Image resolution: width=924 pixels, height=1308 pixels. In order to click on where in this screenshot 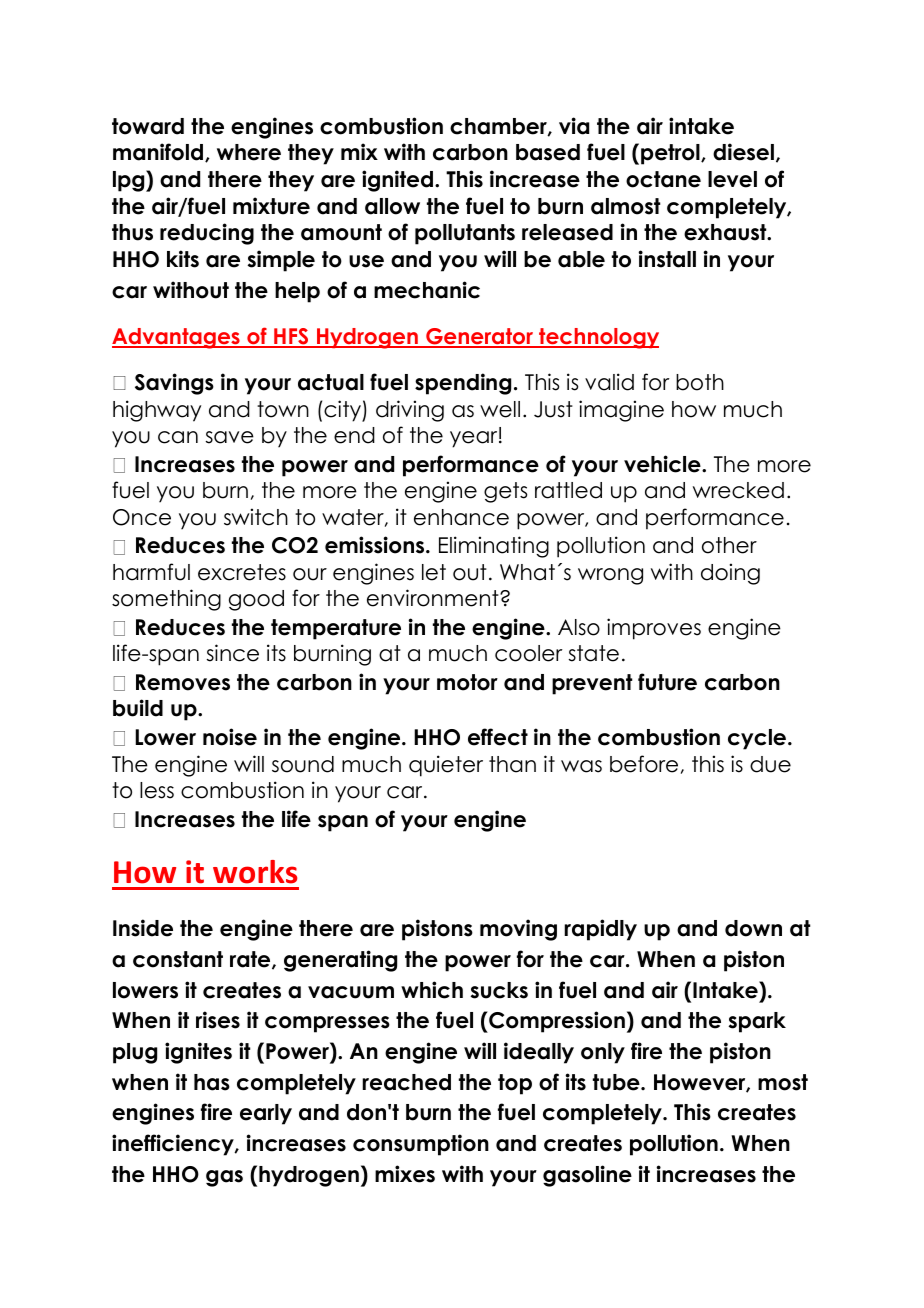, I will do `click(249, 152)`.
